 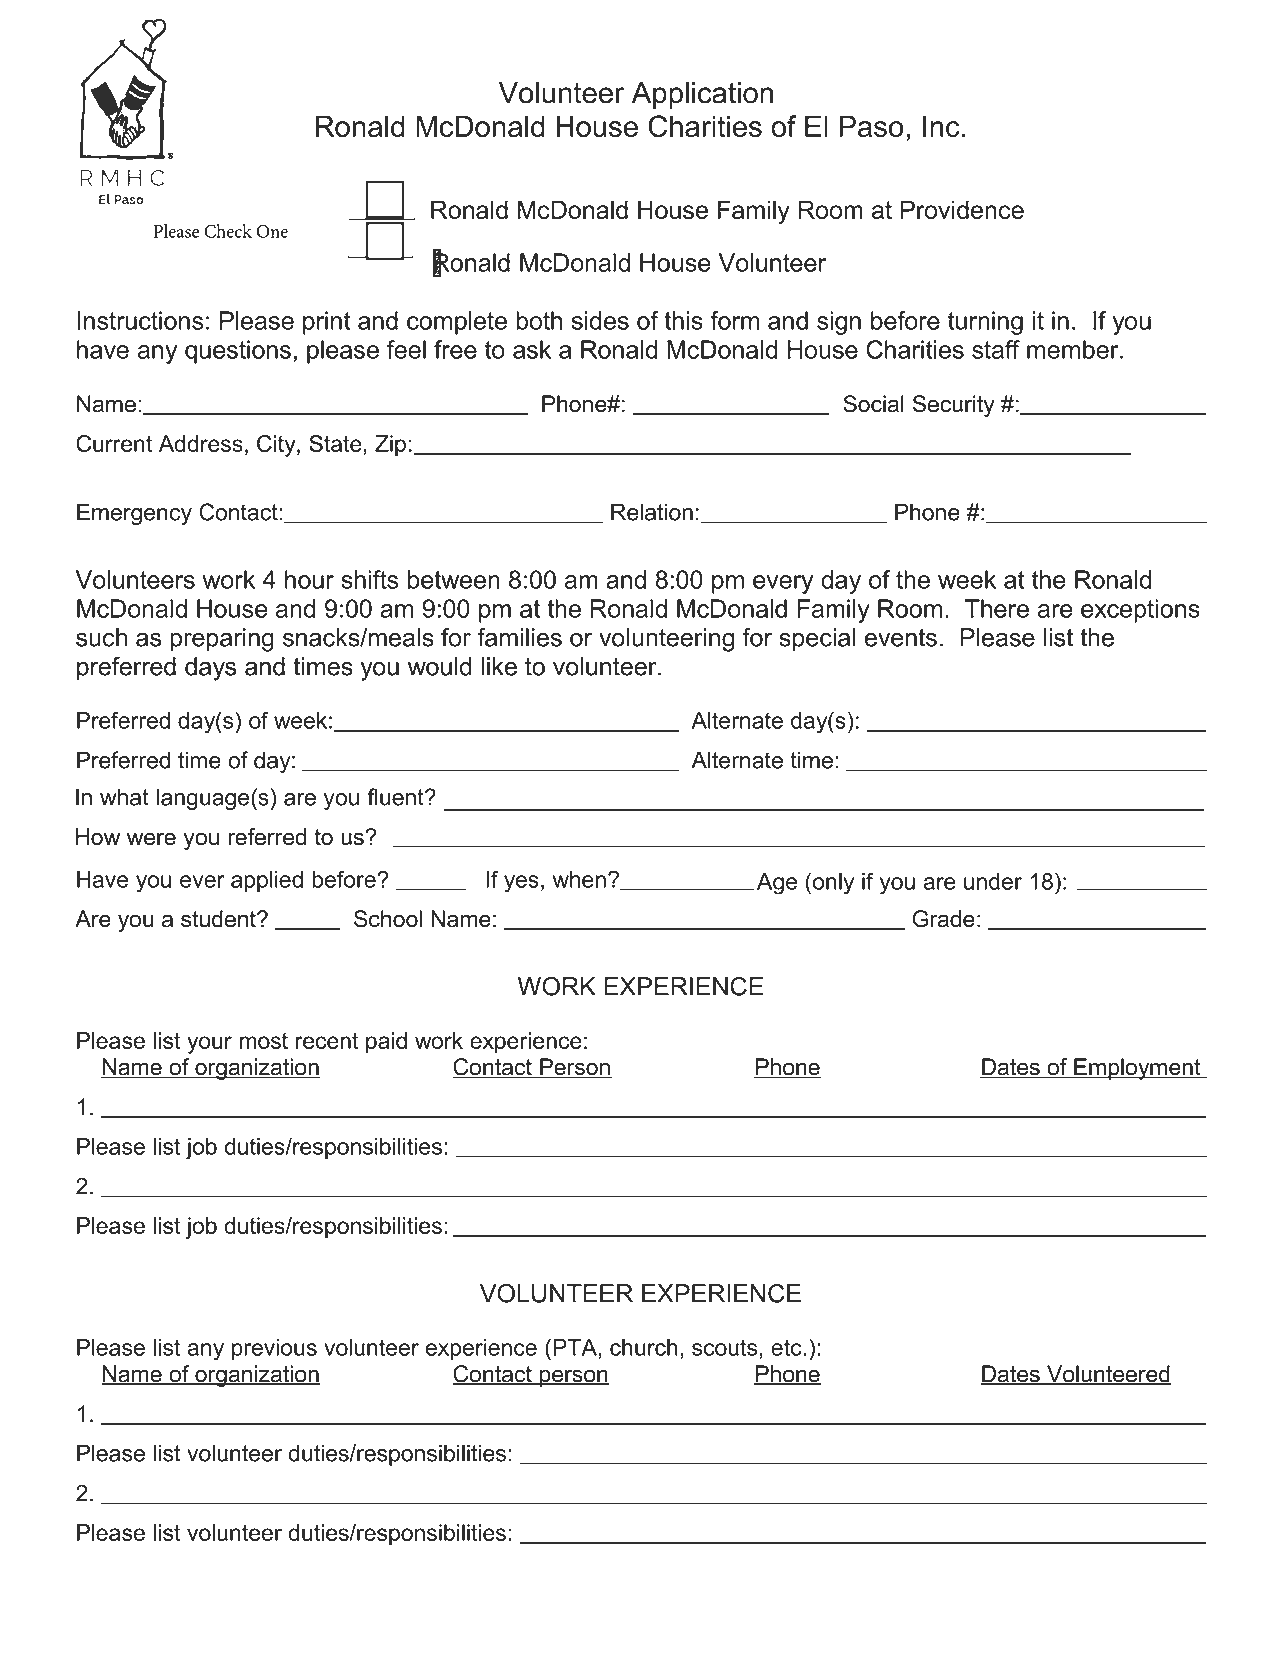 I want to click on Relation, so click(x=652, y=512).
